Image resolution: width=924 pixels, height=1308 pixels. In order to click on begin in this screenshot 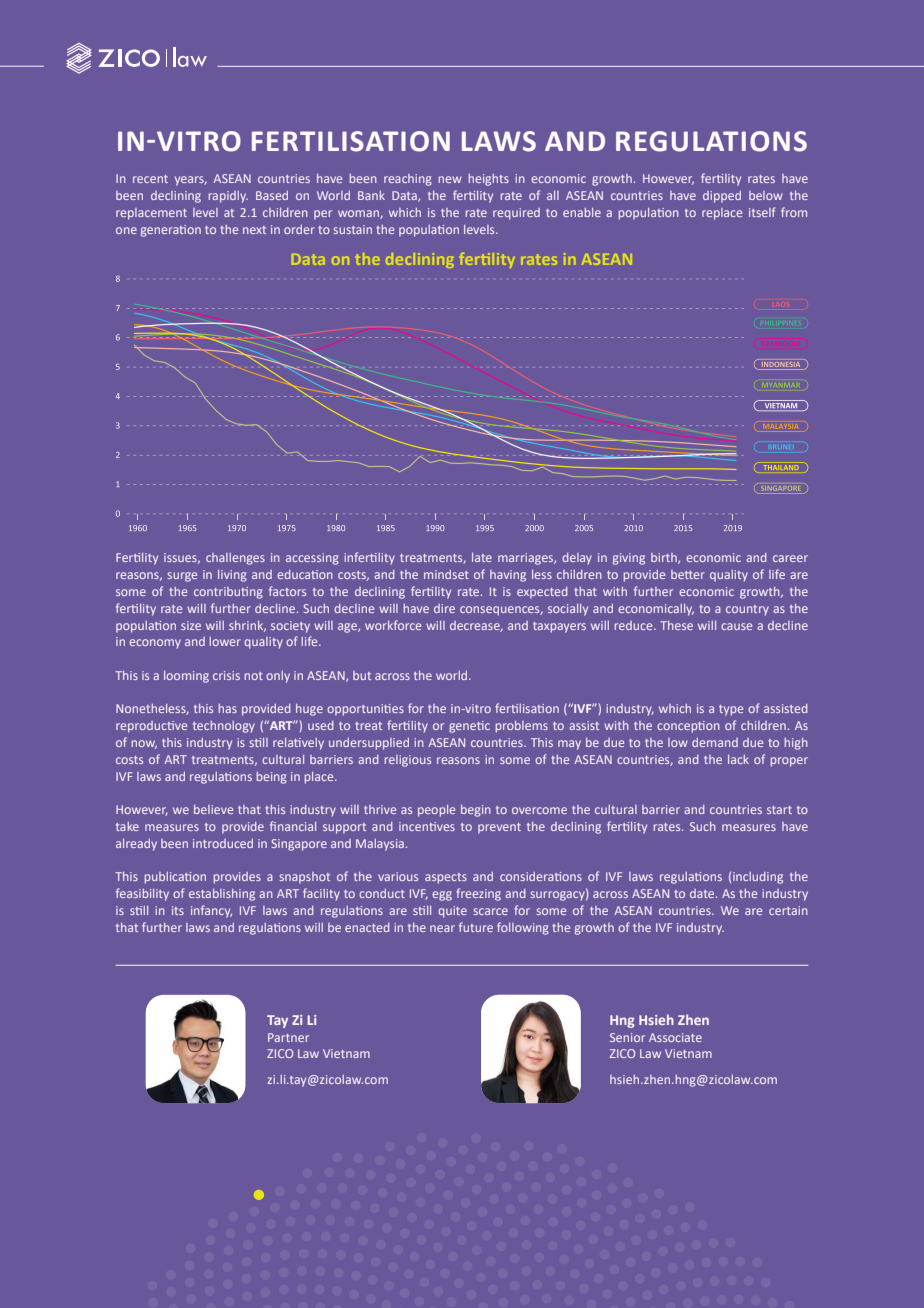, I will do `click(476, 811)`.
